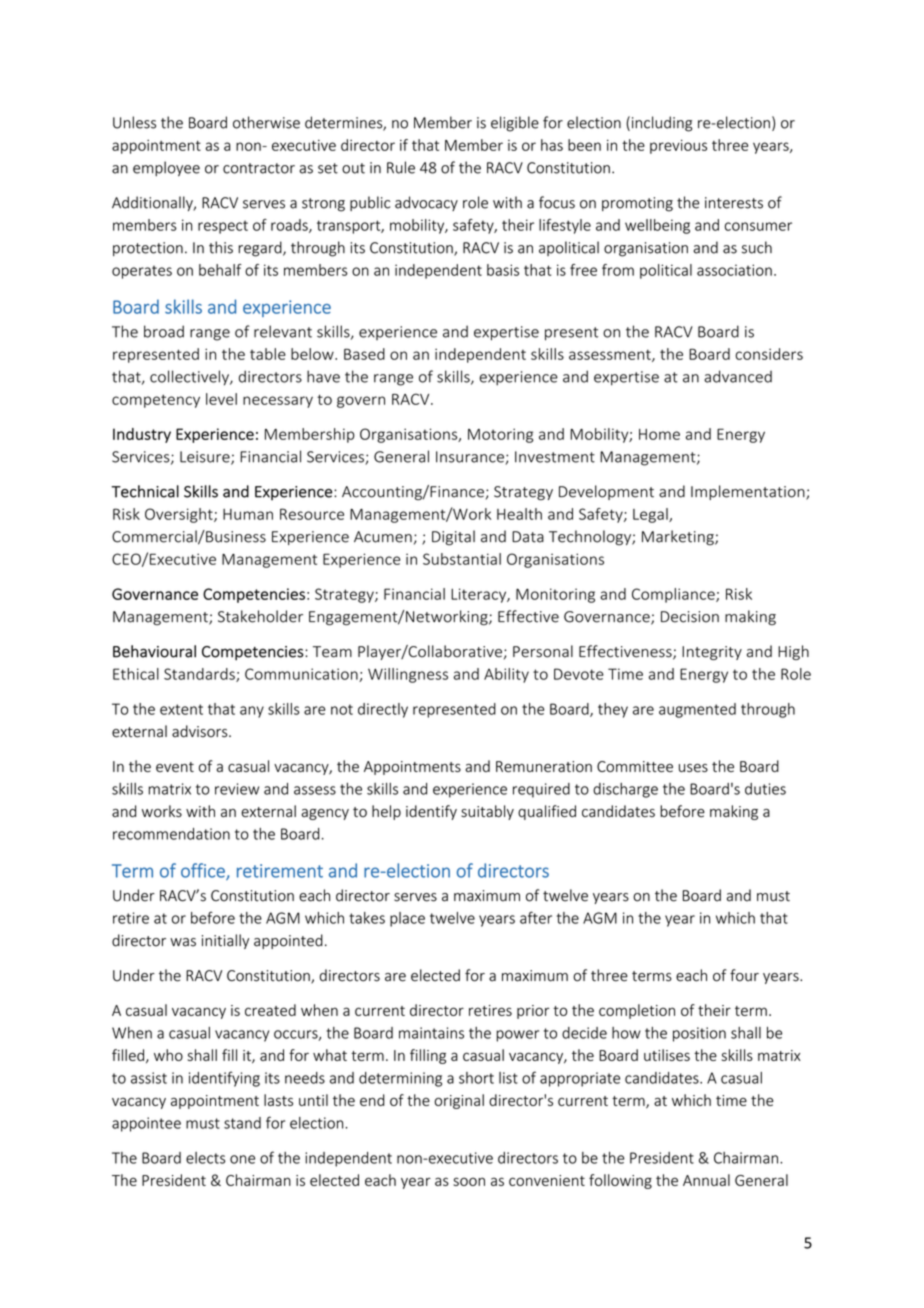  Describe the element at coordinates (204, 871) in the document. I see `office` at that location.
